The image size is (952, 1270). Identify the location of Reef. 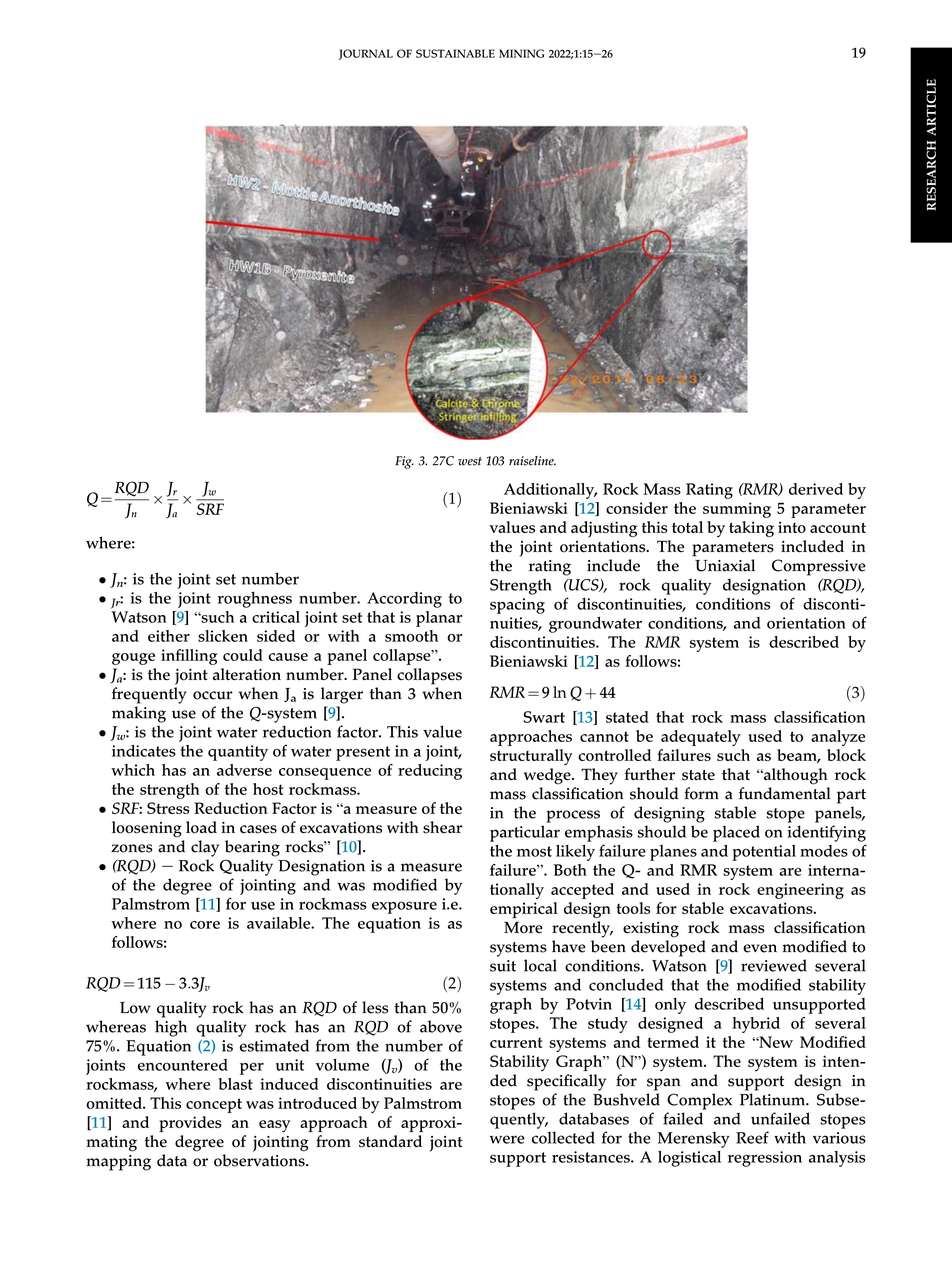
(752, 1137).
